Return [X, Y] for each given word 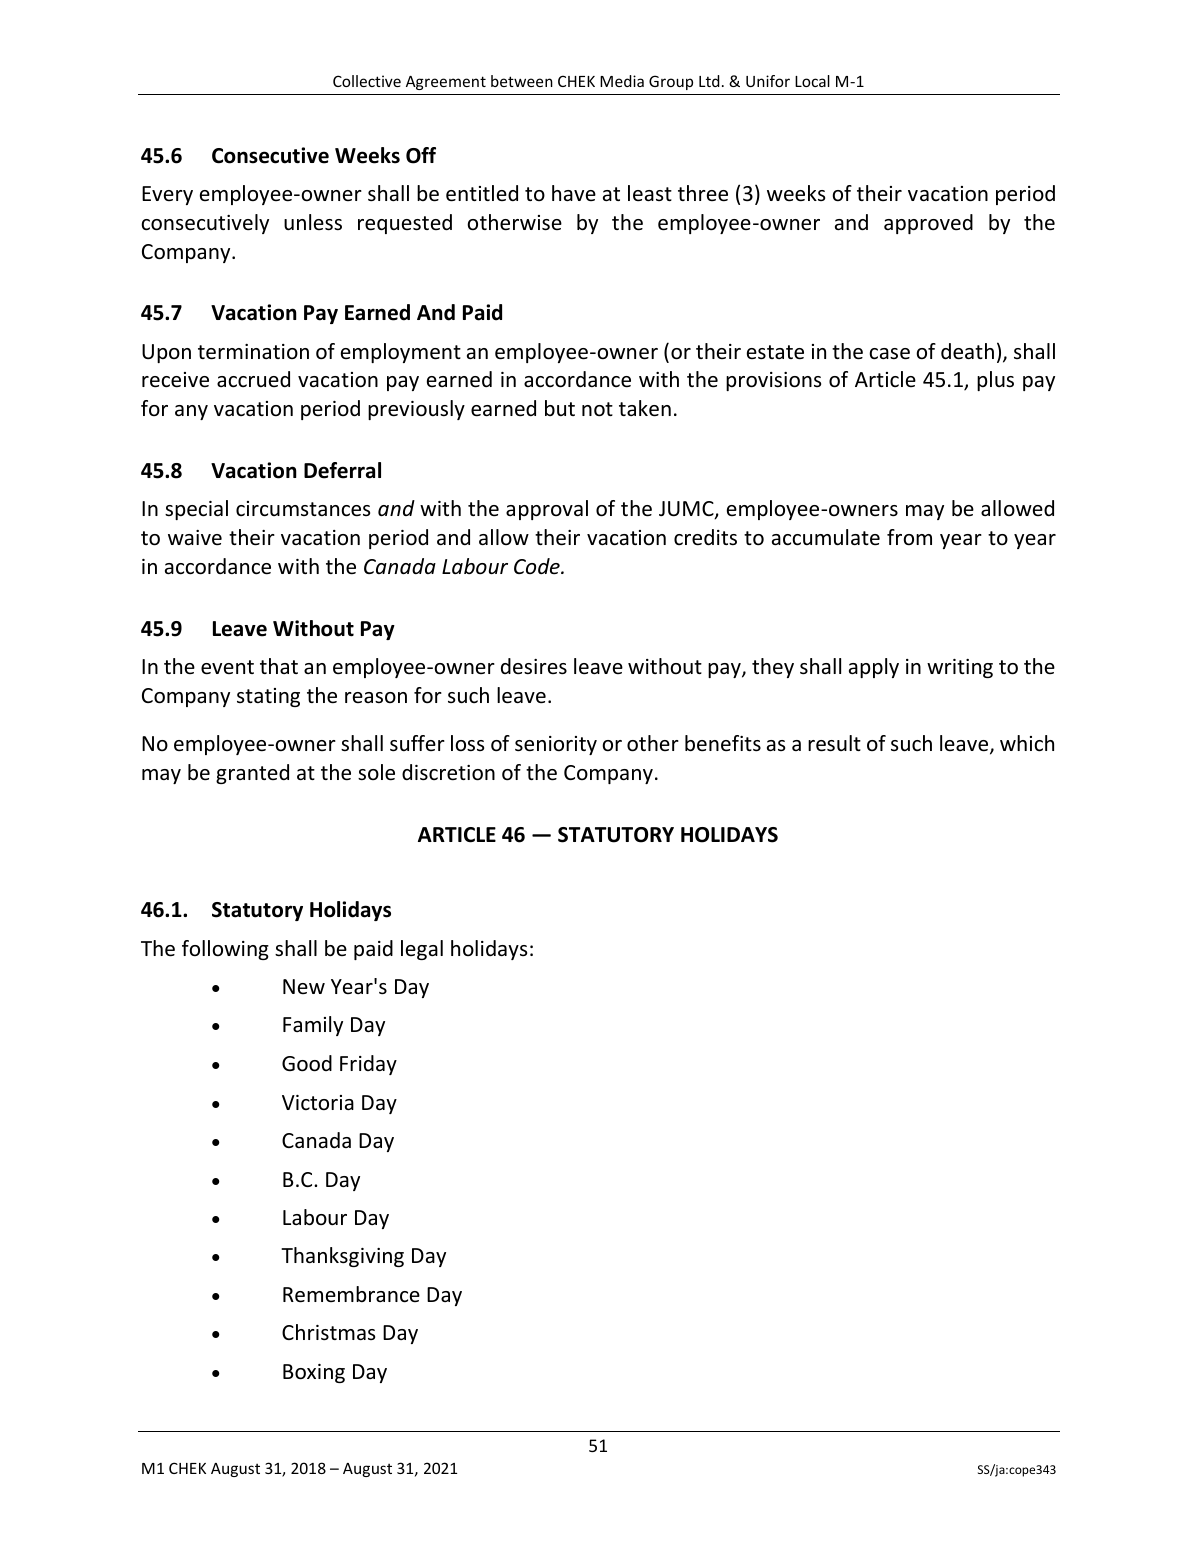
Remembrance [351, 1294]
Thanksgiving [342, 1257]
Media [622, 81]
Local [812, 81]
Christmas [328, 1332]
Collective [367, 81]
